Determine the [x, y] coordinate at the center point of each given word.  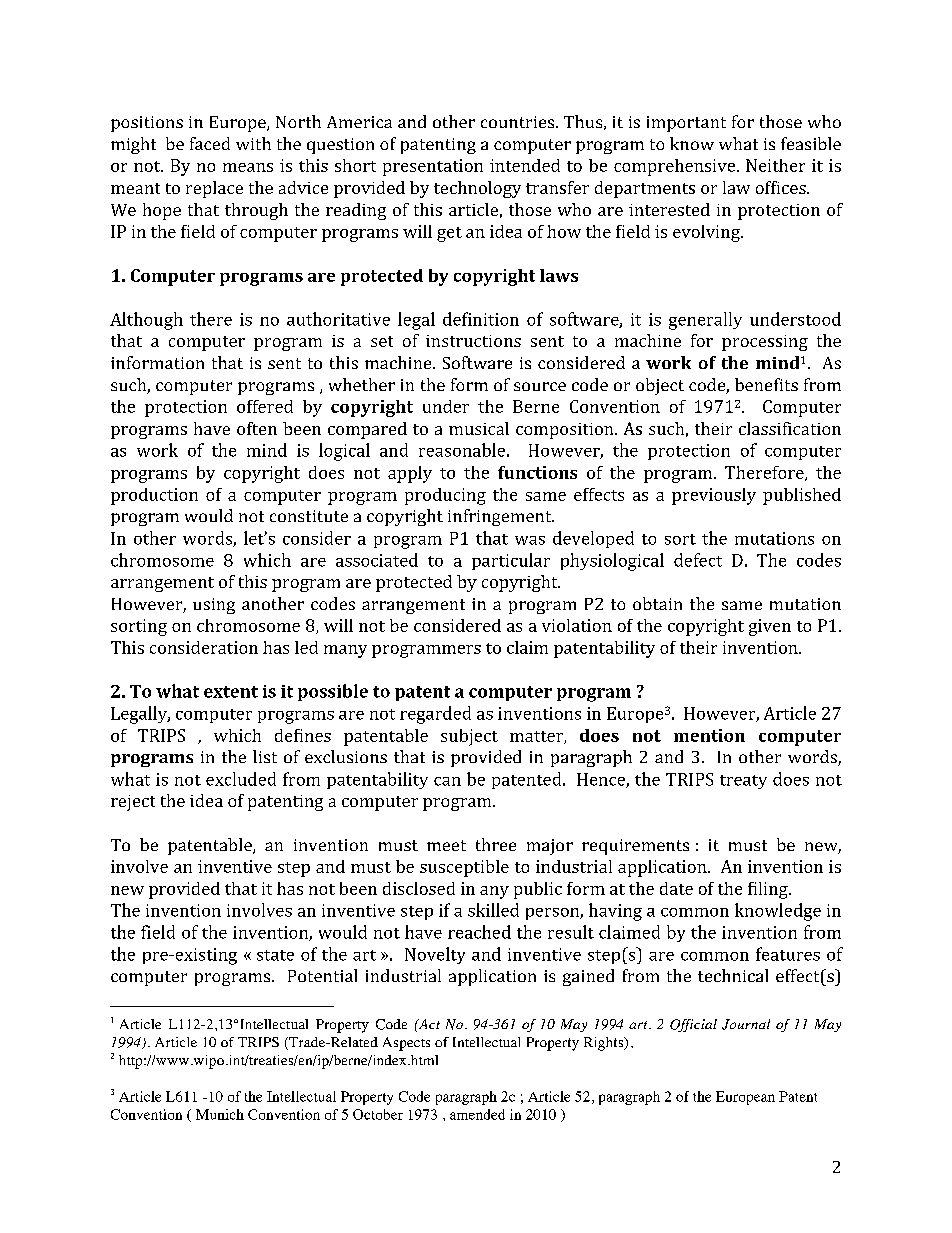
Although [146, 321]
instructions [473, 341]
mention [709, 735]
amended [477, 1114]
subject [469, 737]
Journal [746, 1024]
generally [705, 321]
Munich [220, 1114]
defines [303, 735]
